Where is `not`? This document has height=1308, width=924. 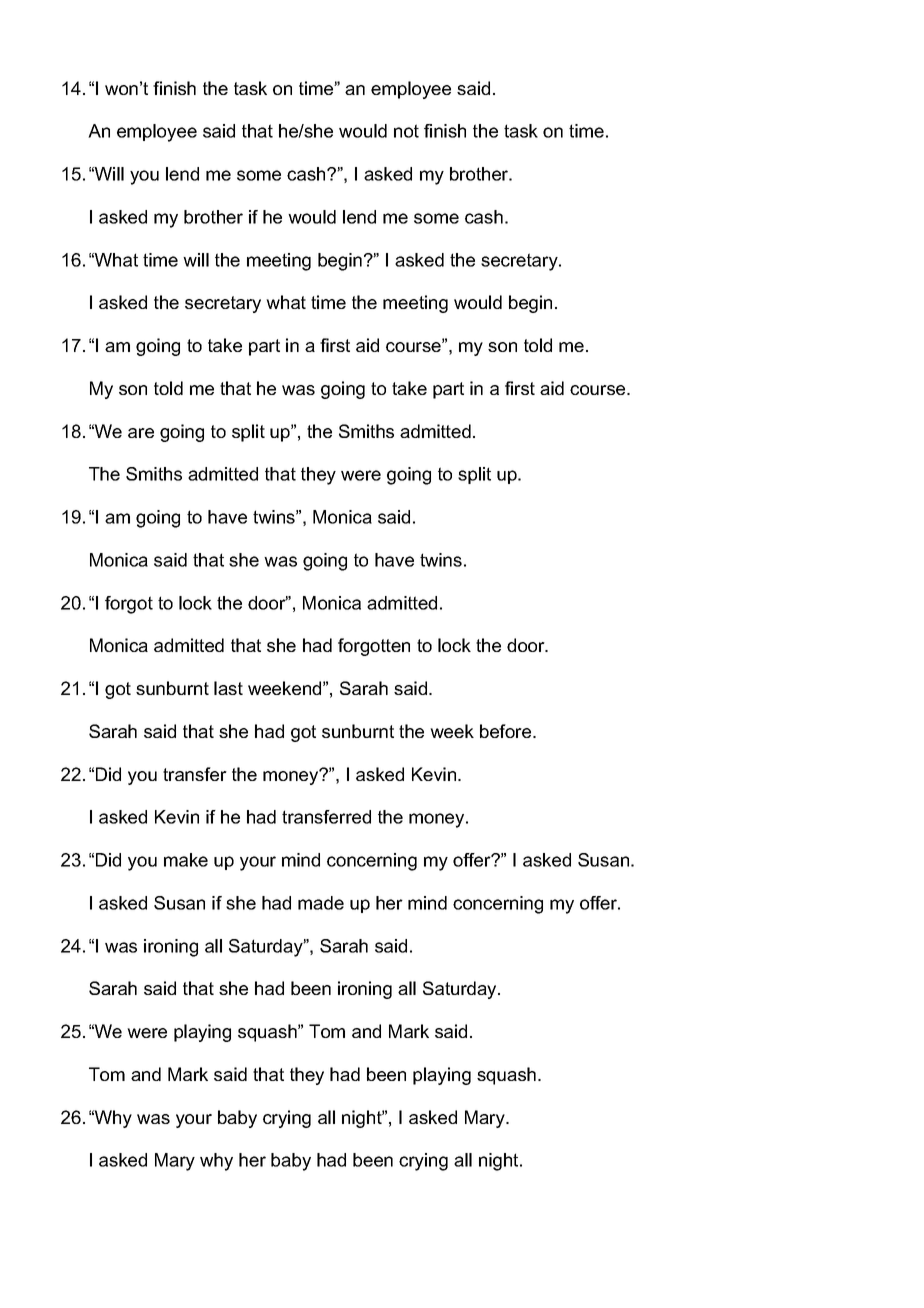
not is located at coordinates (406, 131).
